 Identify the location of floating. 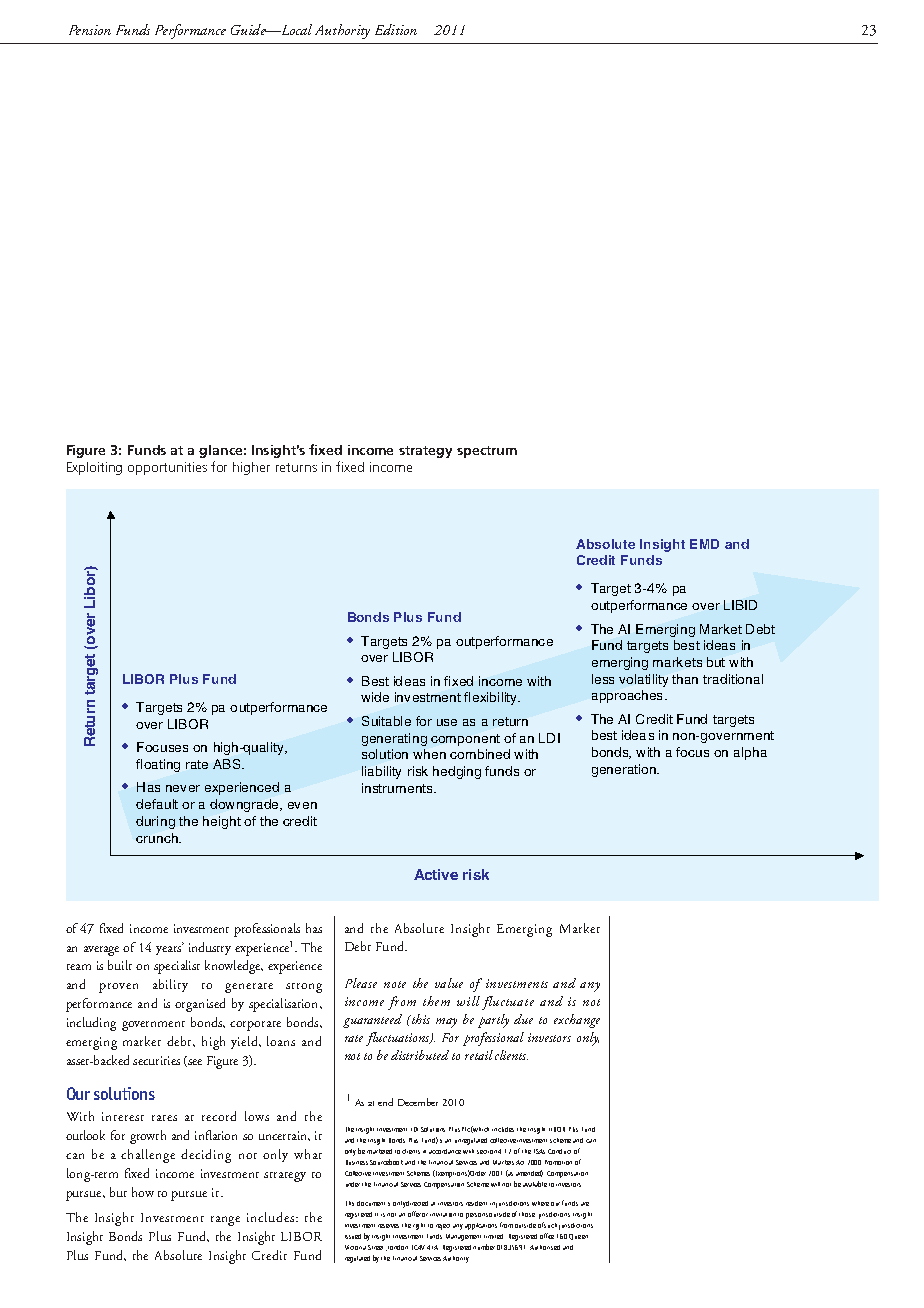
(158, 765).
